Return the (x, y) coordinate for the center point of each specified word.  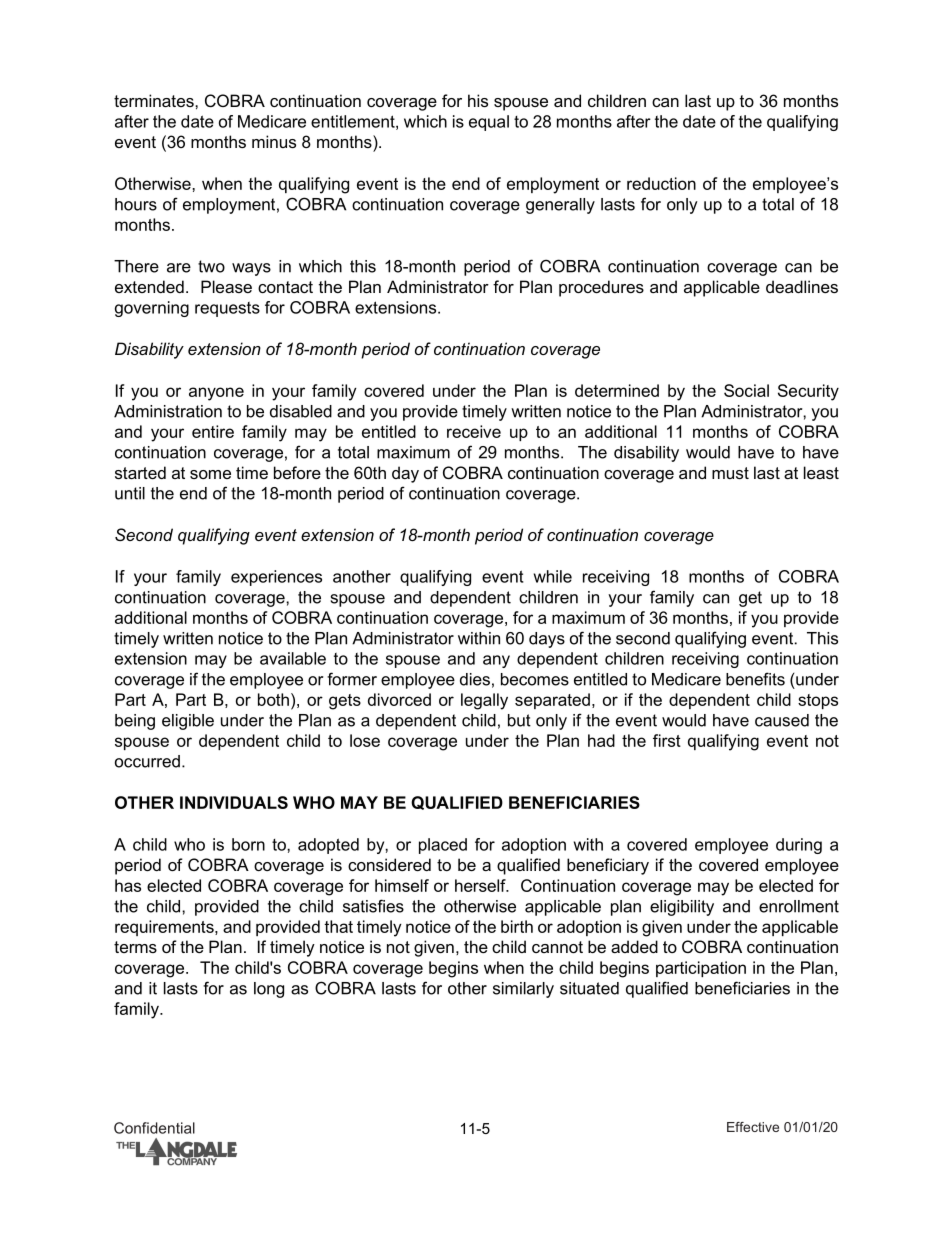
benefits (755, 679)
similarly (523, 990)
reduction (661, 183)
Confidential (154, 1128)
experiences (276, 578)
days (547, 640)
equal (489, 123)
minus (274, 141)
